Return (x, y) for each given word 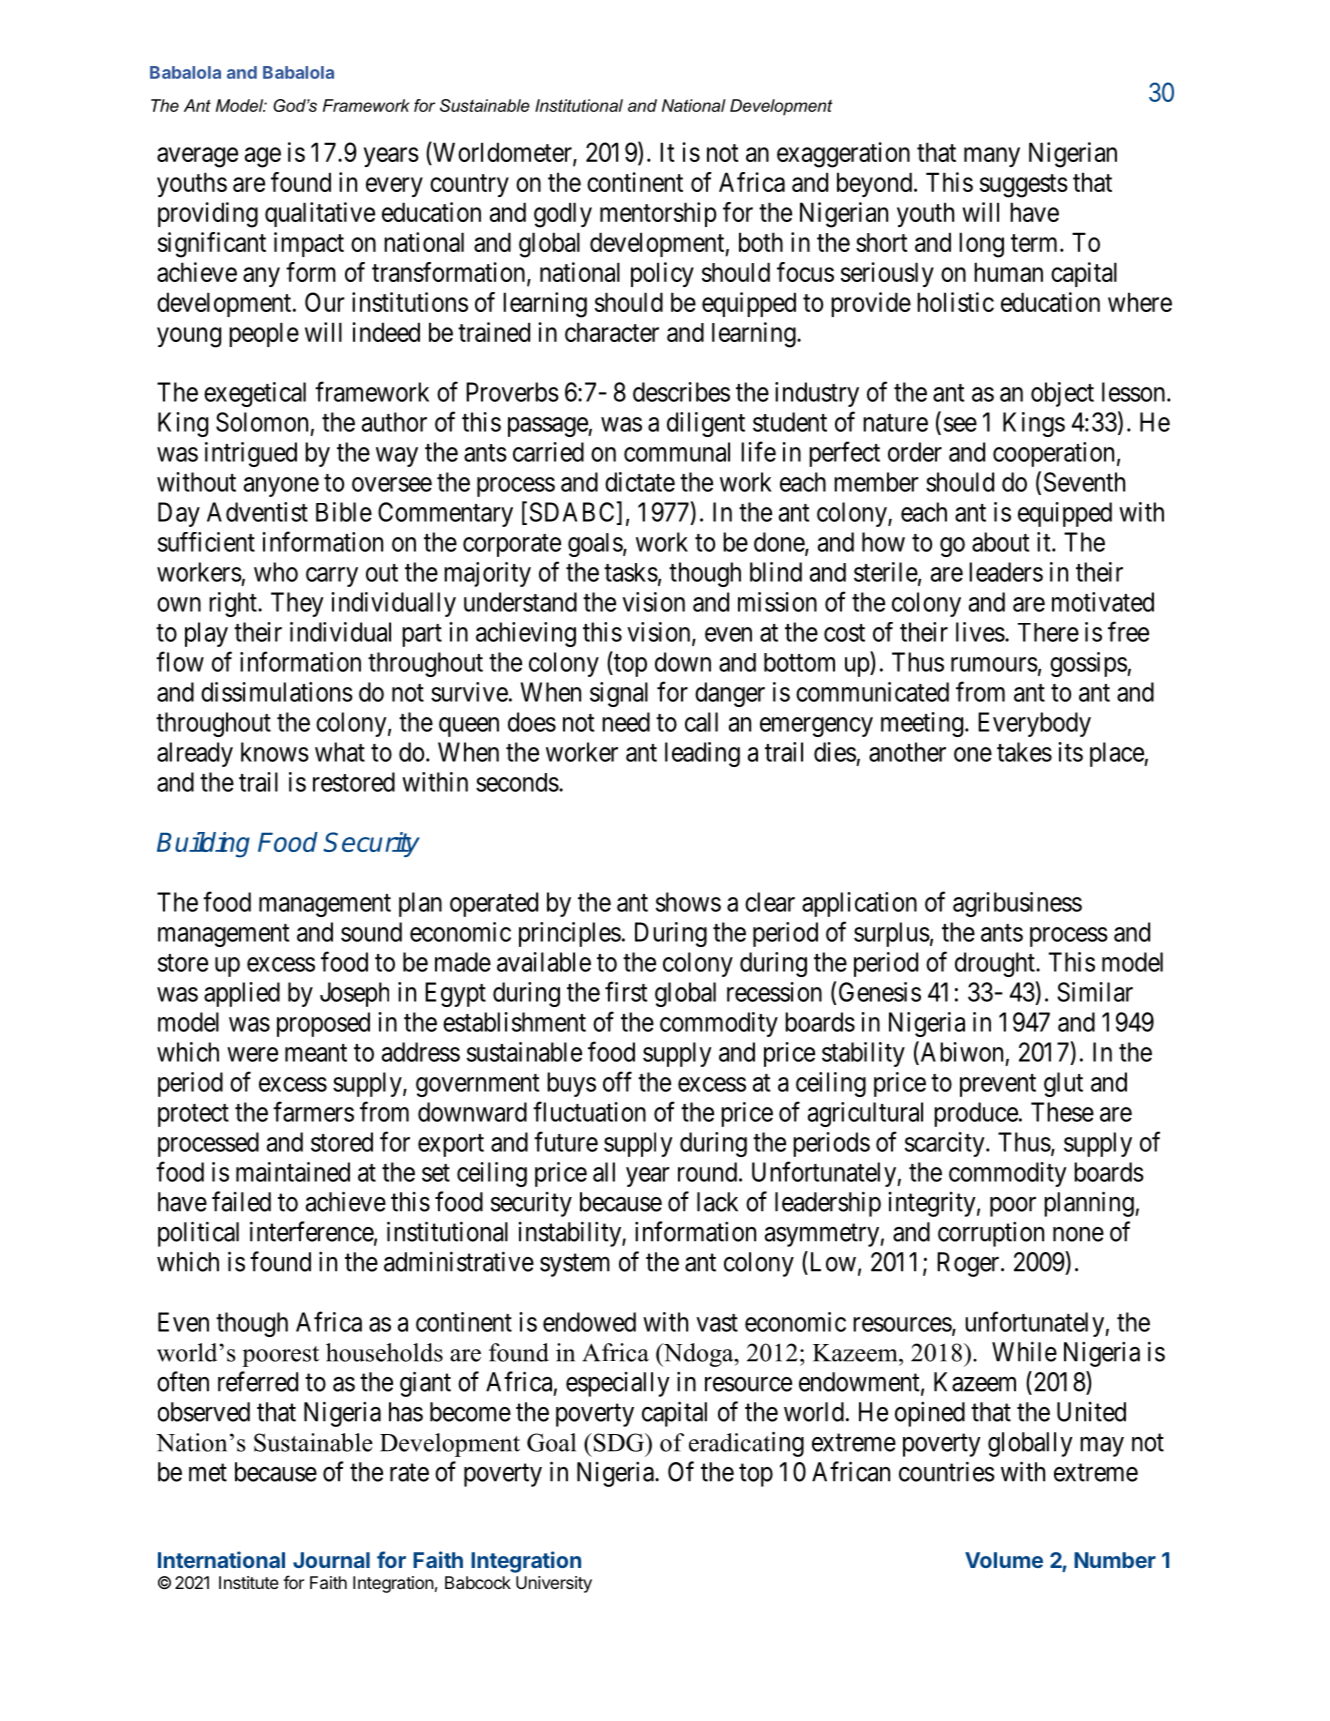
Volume (1004, 1560)
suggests (1024, 186)
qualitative (320, 214)
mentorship (658, 214)
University (554, 1584)
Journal (331, 1560)
